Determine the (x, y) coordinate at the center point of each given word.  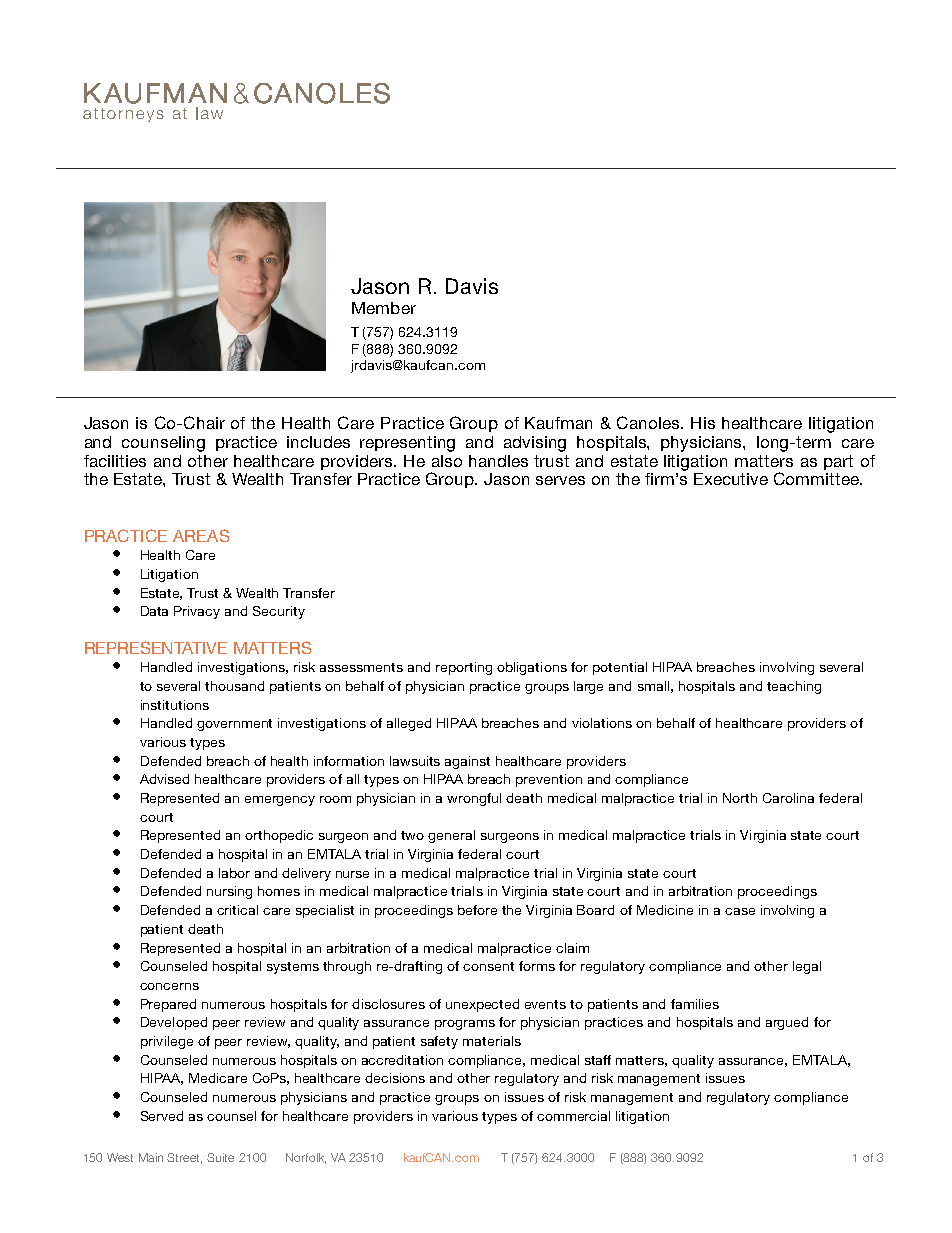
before (477, 910)
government (234, 725)
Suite (220, 1157)
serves (560, 480)
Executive (731, 479)
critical (237, 910)
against (467, 762)
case (740, 911)
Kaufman (558, 423)
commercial (573, 1116)
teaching (794, 687)
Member (384, 308)
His (703, 423)
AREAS (201, 535)
